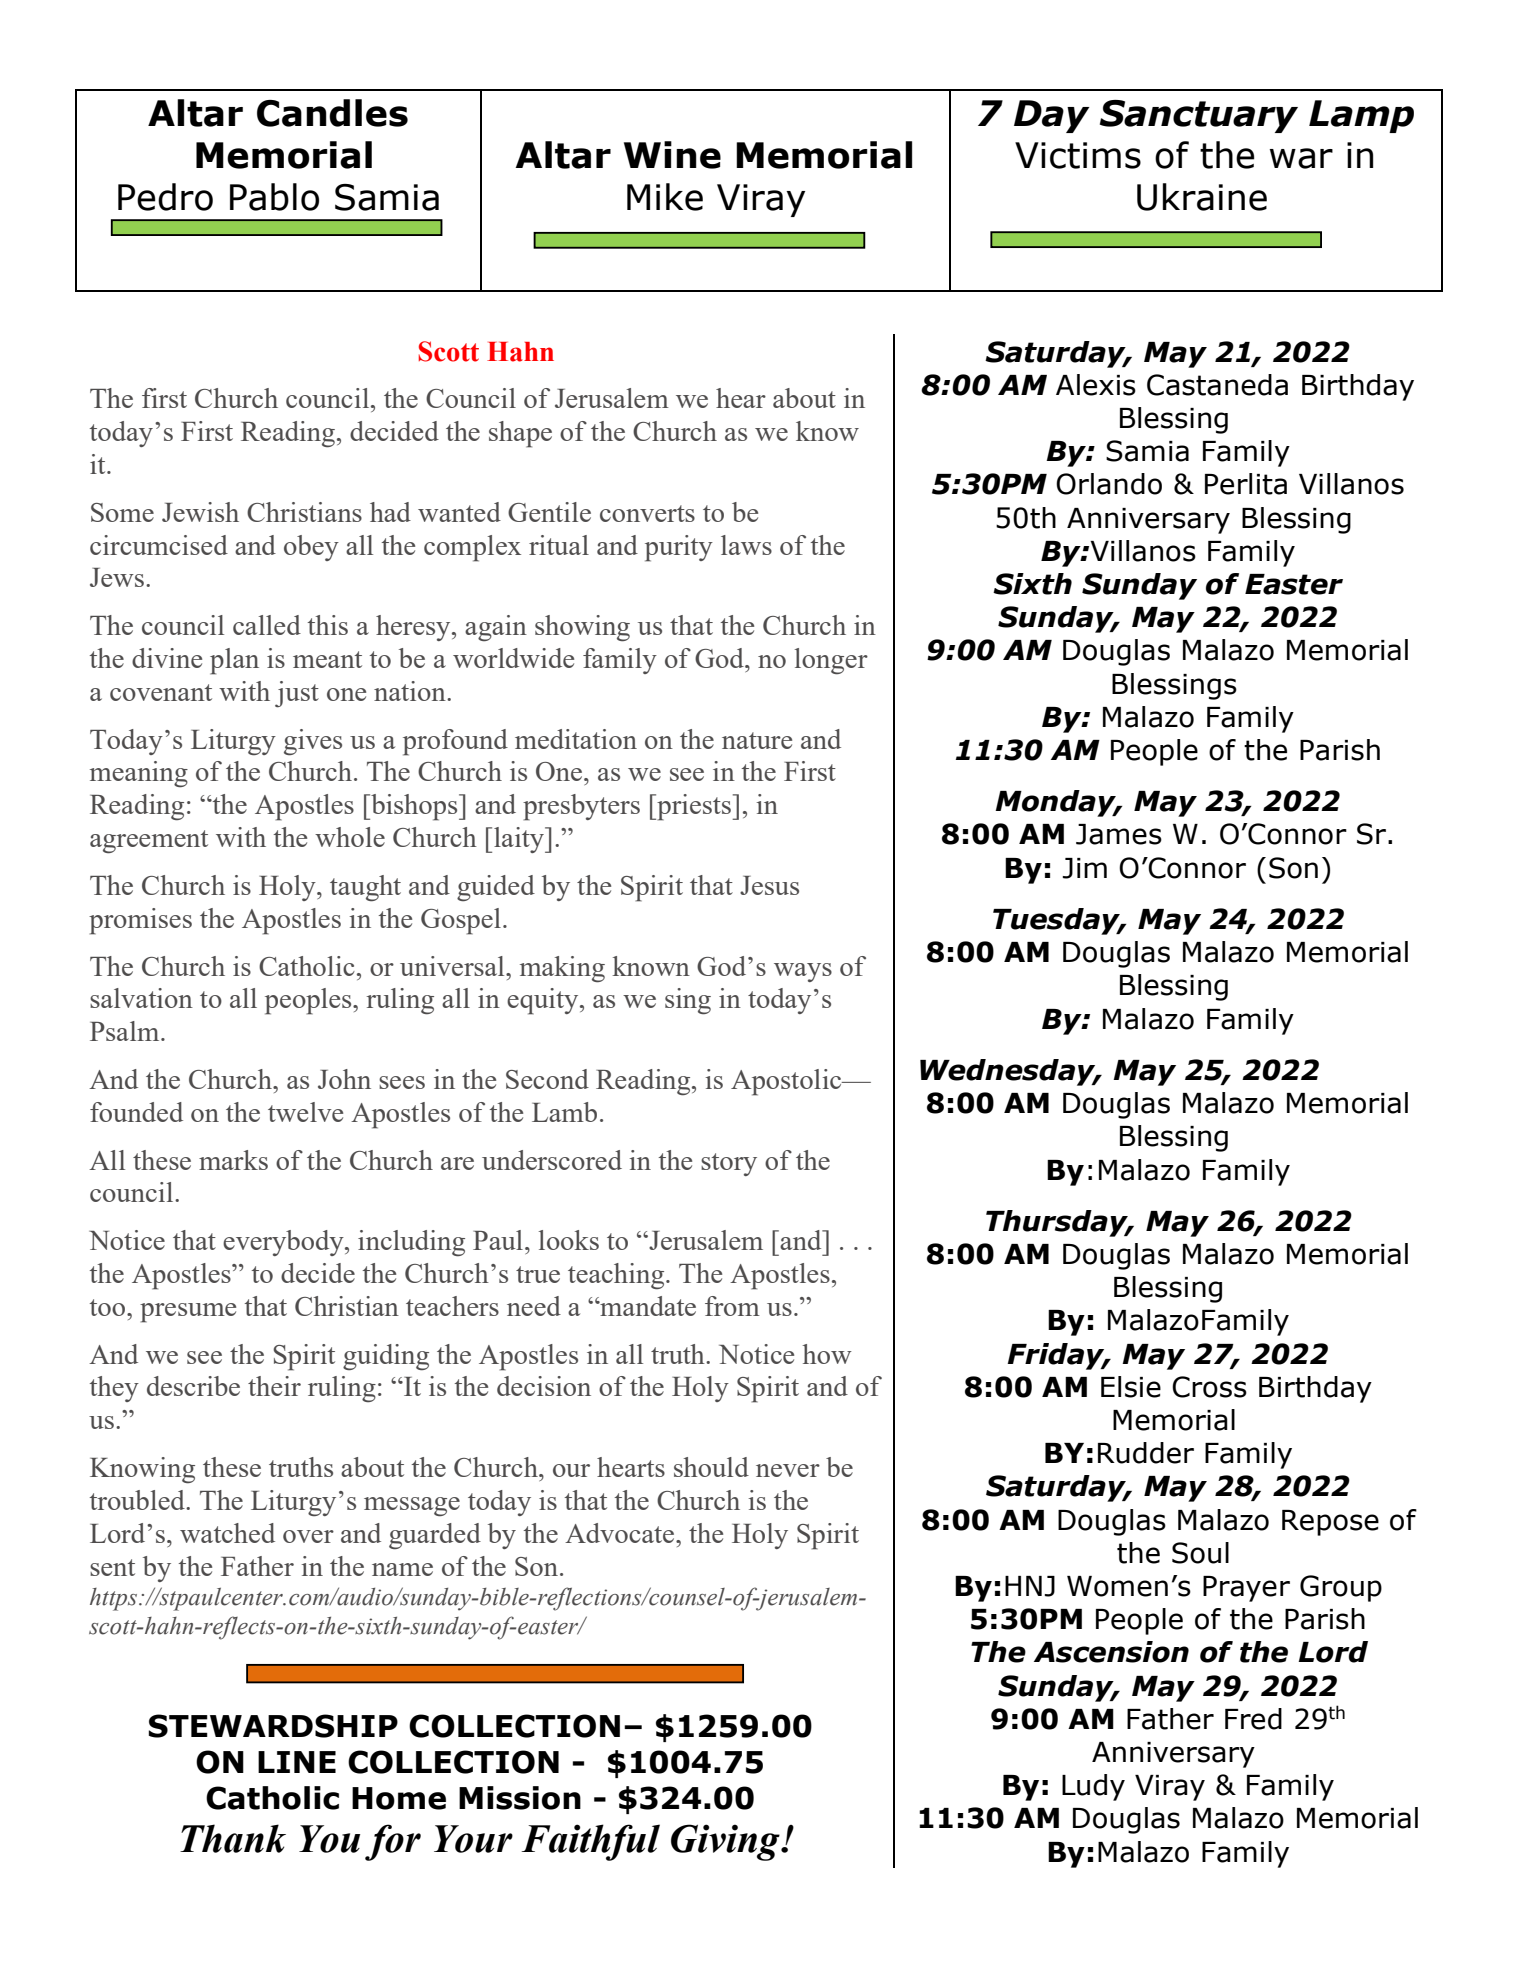  I want to click on Cross, so click(1209, 1387).
